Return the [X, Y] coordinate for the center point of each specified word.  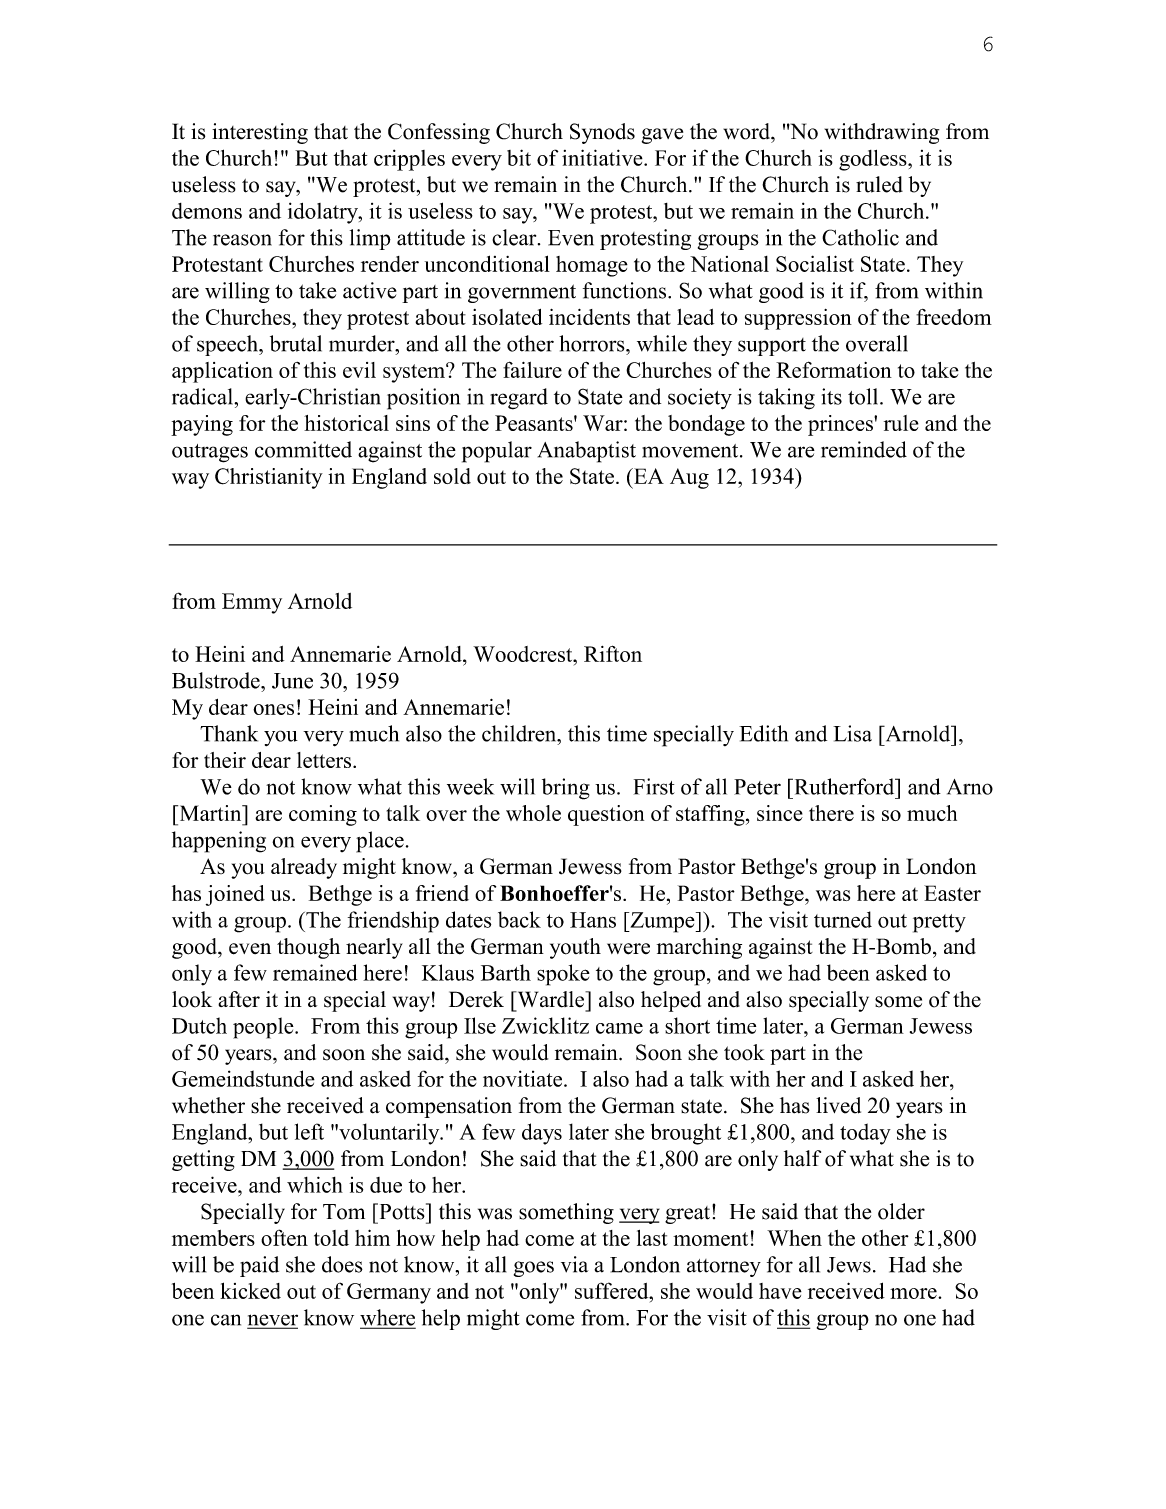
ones [273, 709]
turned [843, 919]
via [574, 1264]
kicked [250, 1290]
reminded [864, 449]
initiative [603, 157]
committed [303, 449]
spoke [563, 975]
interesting [260, 133]
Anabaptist [587, 452]
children [520, 733]
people [264, 1028]
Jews [849, 1265]
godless [874, 160]
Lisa [852, 733]
